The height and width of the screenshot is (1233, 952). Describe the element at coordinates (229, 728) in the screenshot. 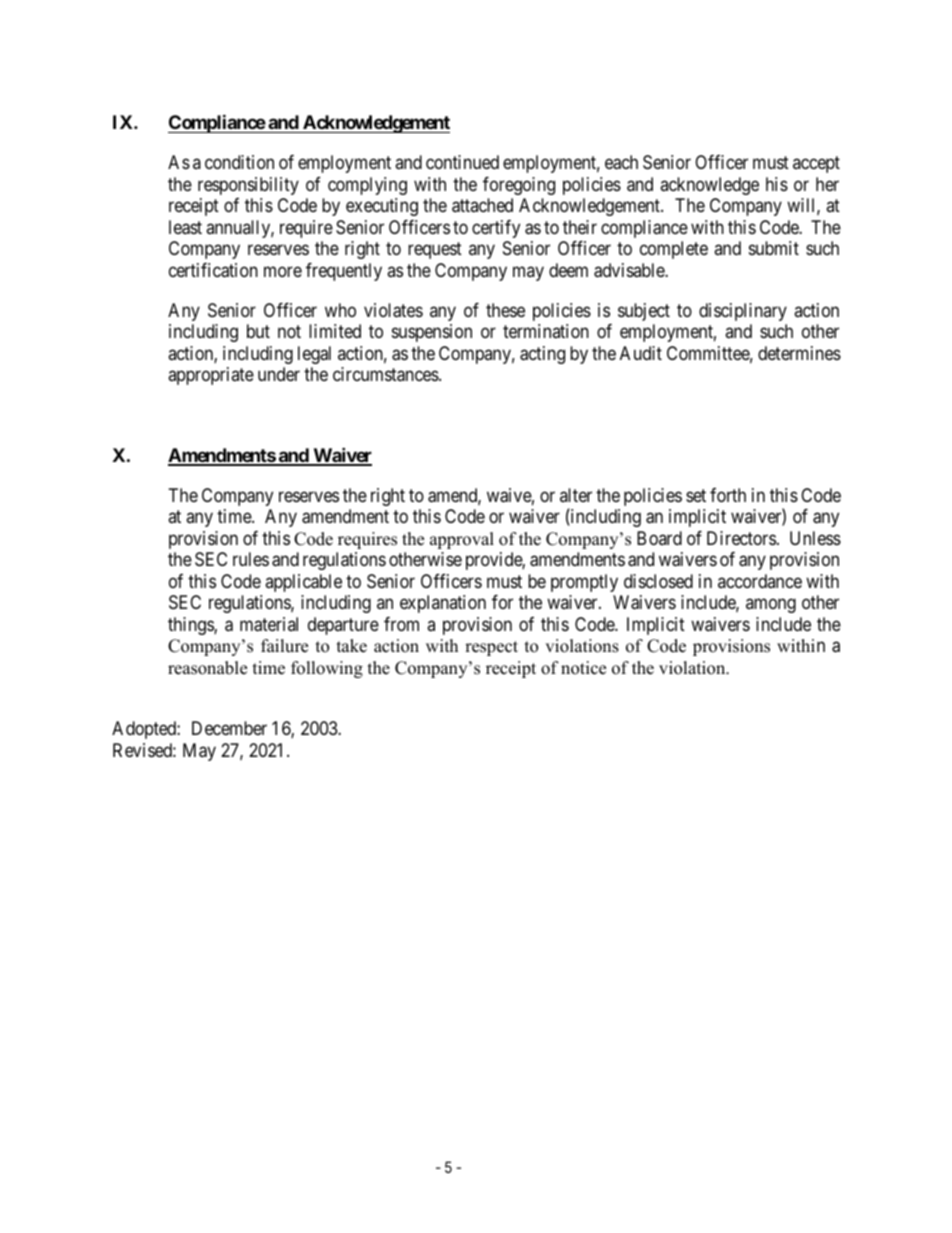

I see `December` at that location.
